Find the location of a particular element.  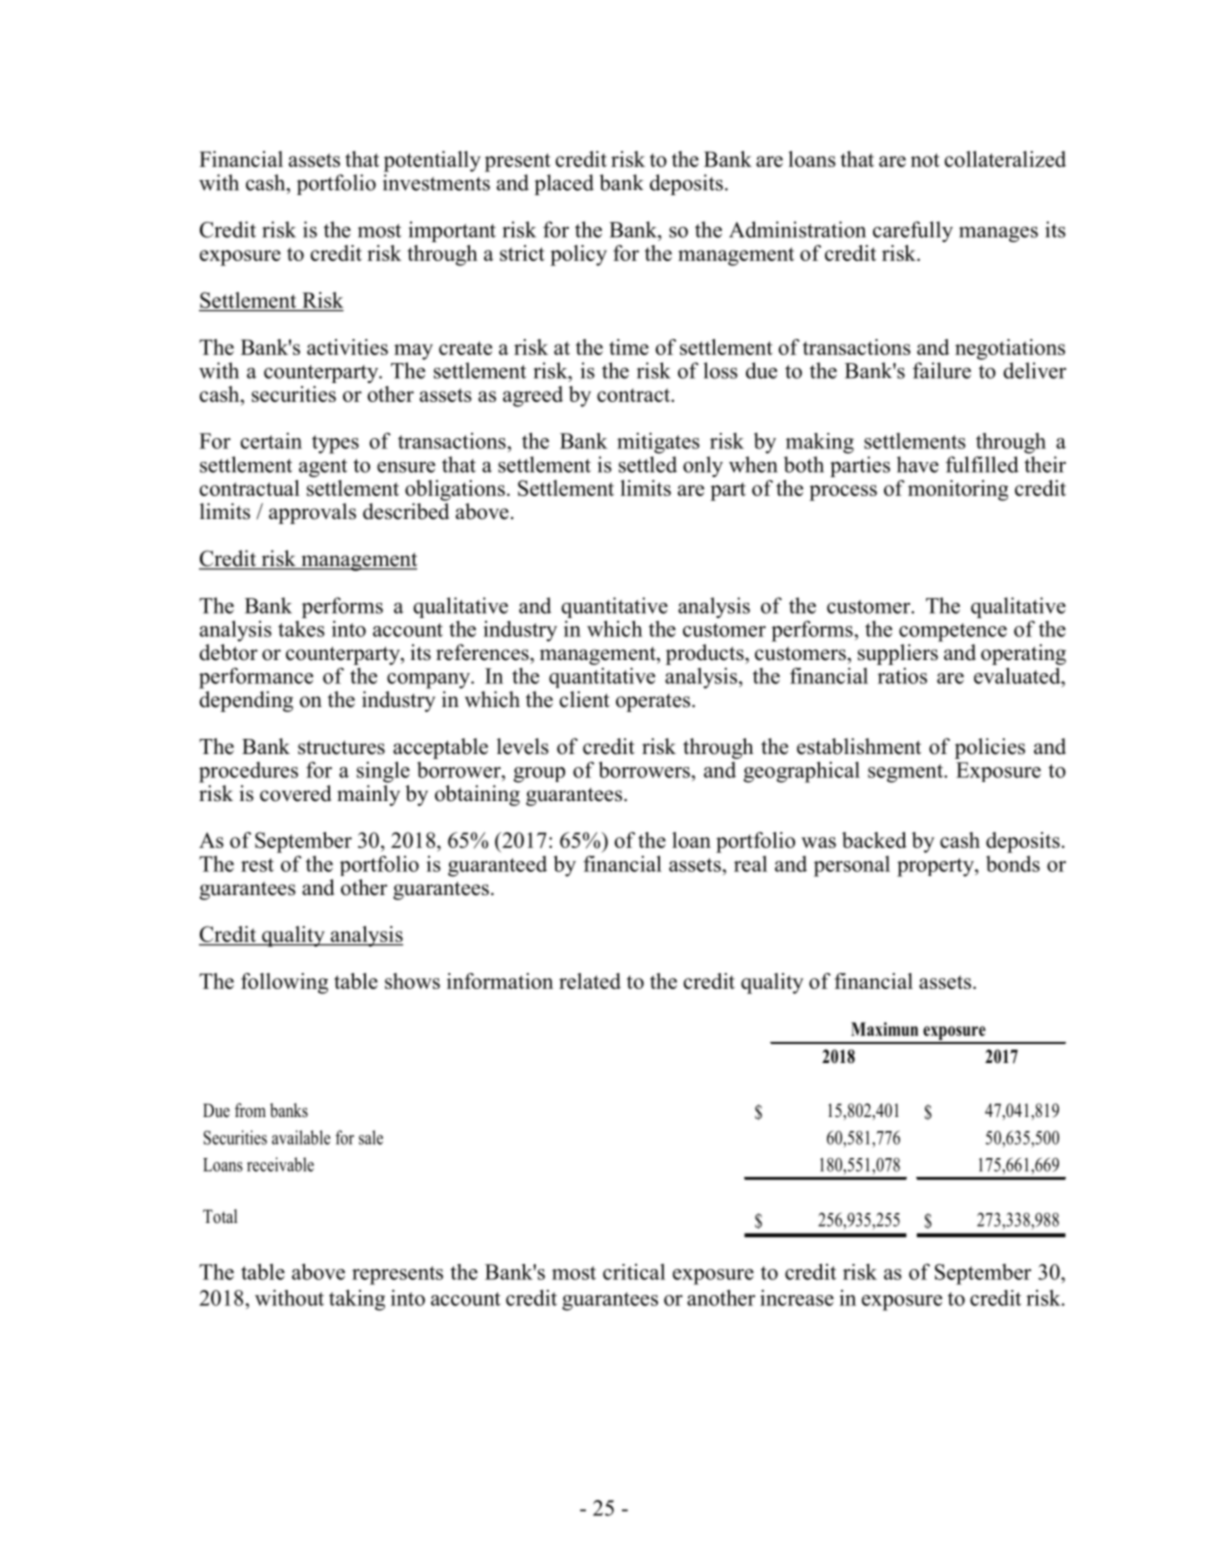

monitoring is located at coordinates (958, 490).
